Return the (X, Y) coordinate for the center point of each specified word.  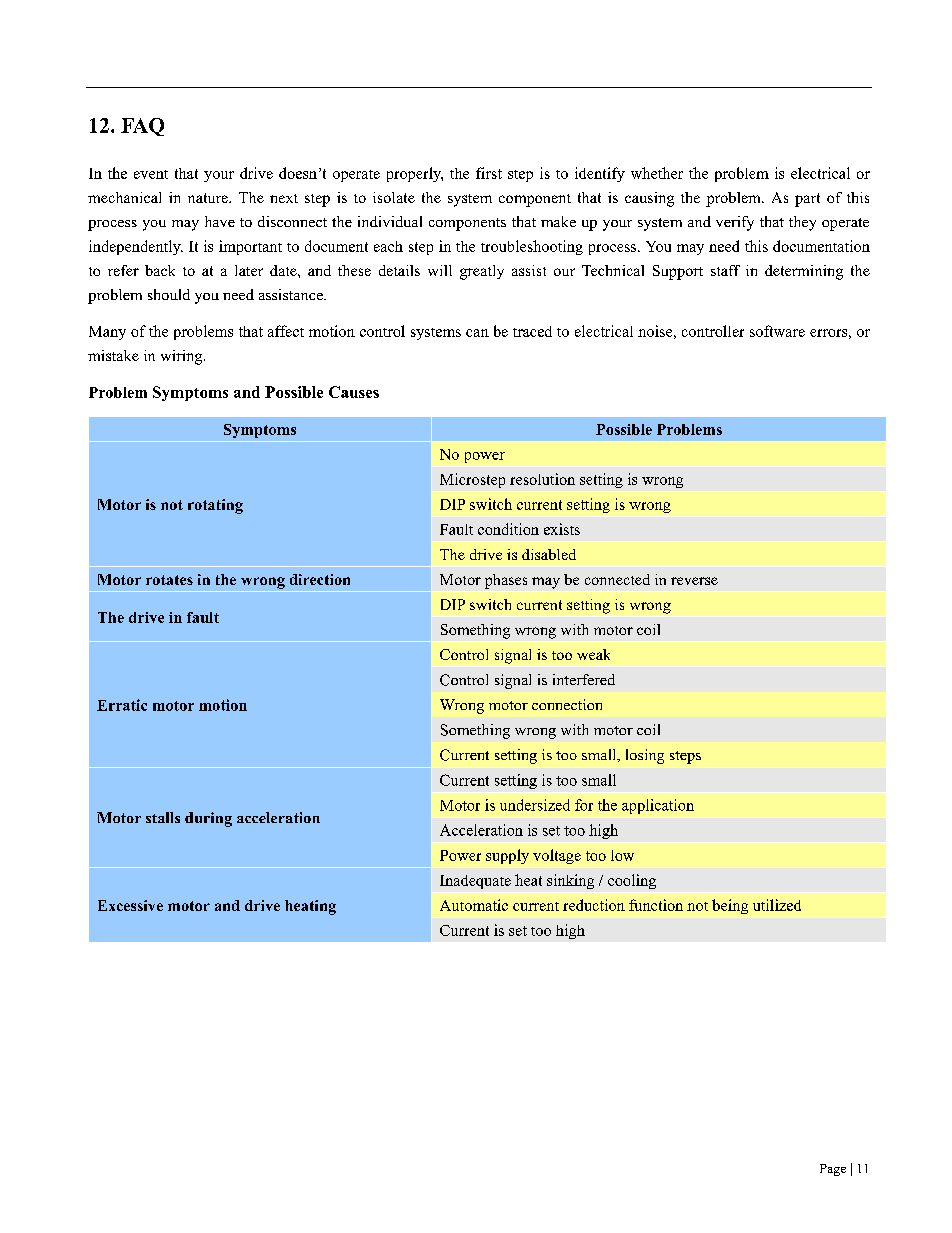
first (489, 173)
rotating (215, 506)
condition (508, 529)
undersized (535, 805)
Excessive (130, 905)
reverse (694, 581)
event (151, 174)
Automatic (474, 905)
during (208, 819)
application (658, 806)
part (807, 200)
